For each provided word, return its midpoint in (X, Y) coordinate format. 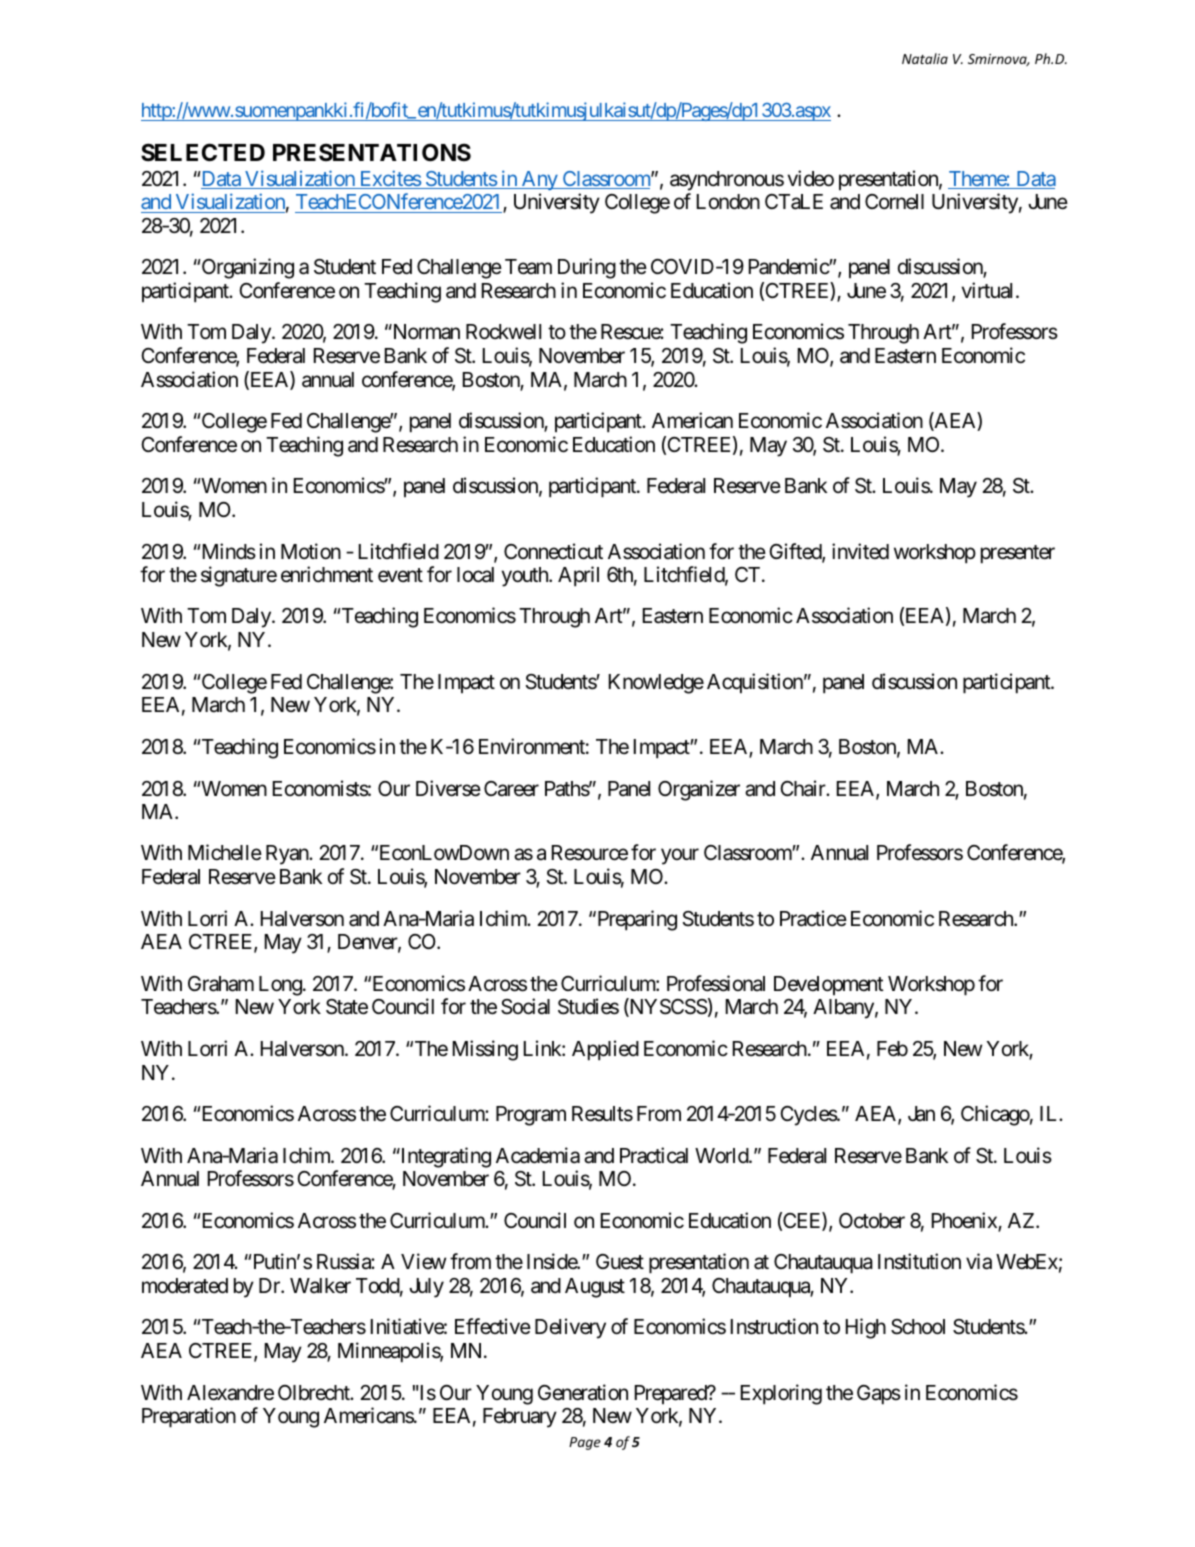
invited (860, 551)
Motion (311, 551)
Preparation (189, 1417)
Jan (921, 1114)
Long (280, 986)
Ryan (288, 855)
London (728, 202)
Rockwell (503, 332)
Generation (583, 1392)
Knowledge (656, 684)
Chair (804, 788)
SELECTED (203, 152)
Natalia (925, 58)
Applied (605, 1050)
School (918, 1327)
